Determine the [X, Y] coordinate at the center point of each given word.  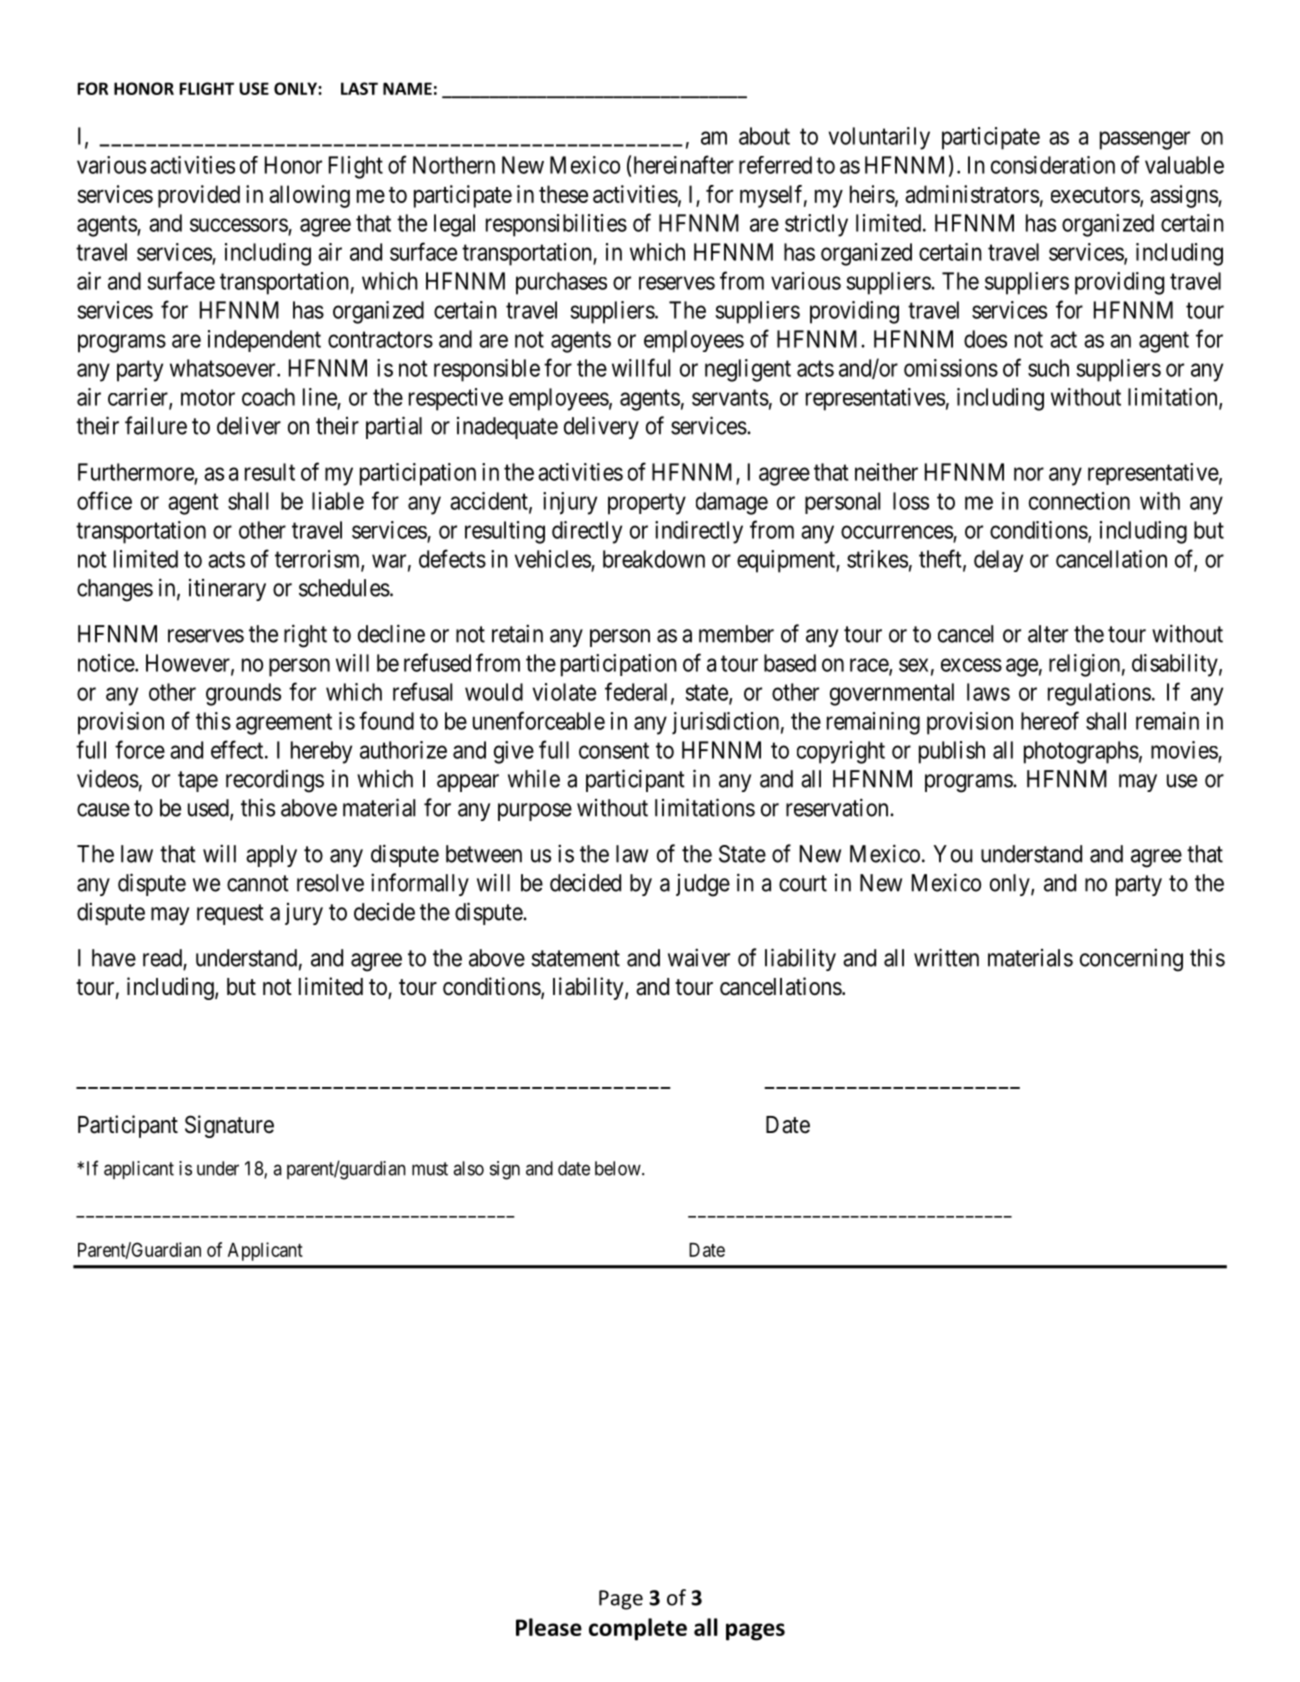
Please [549, 1627]
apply [271, 856]
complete [638, 1629]
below [619, 1168]
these [563, 194]
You [953, 854]
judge [703, 885]
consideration [1053, 165]
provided [199, 196]
